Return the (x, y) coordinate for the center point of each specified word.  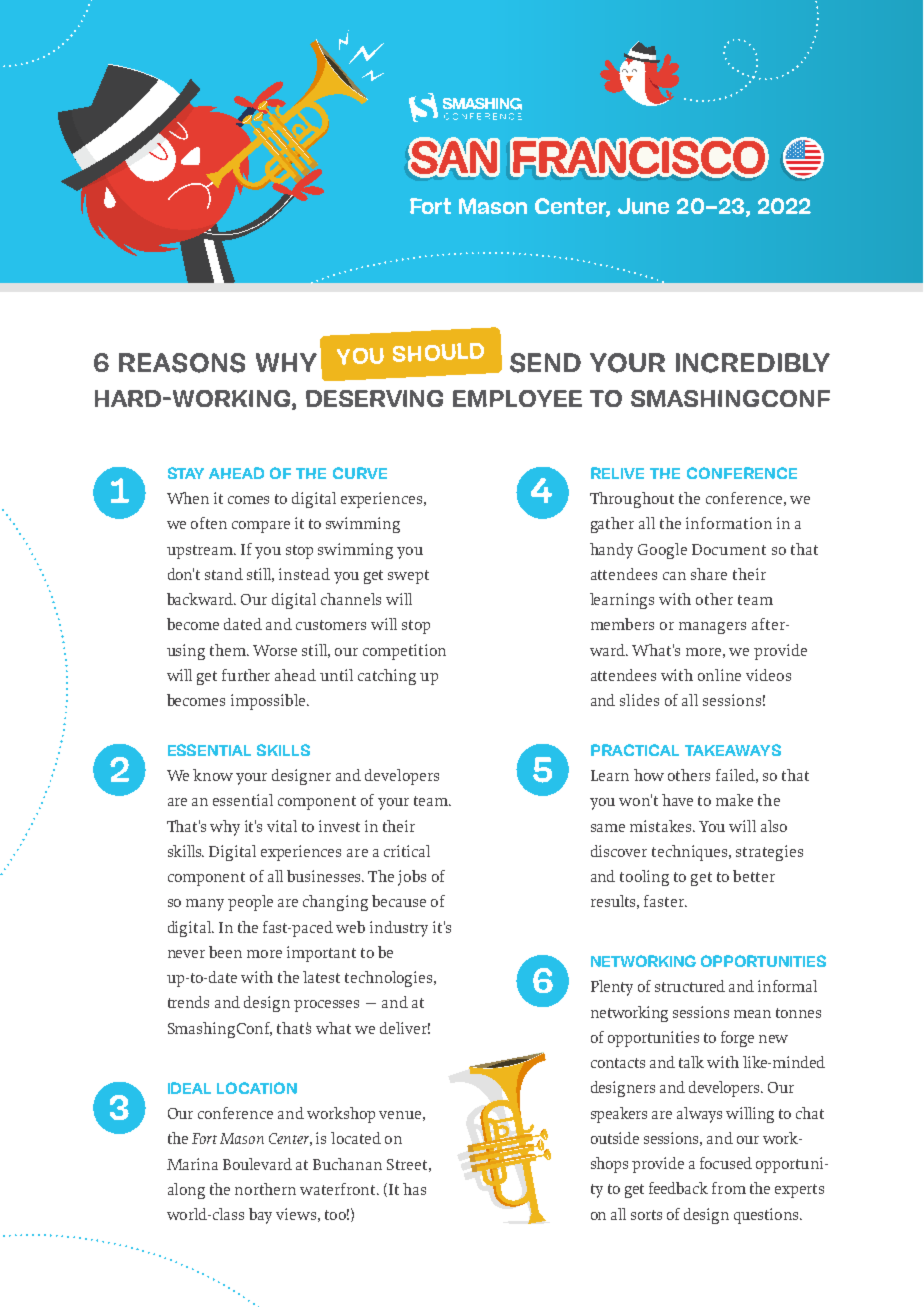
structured (690, 986)
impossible (268, 702)
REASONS (182, 363)
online (719, 675)
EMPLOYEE (517, 398)
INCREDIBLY (753, 363)
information (729, 523)
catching (387, 677)
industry (399, 929)
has (414, 1189)
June (643, 206)
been (225, 952)
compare (261, 527)
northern (265, 1189)
